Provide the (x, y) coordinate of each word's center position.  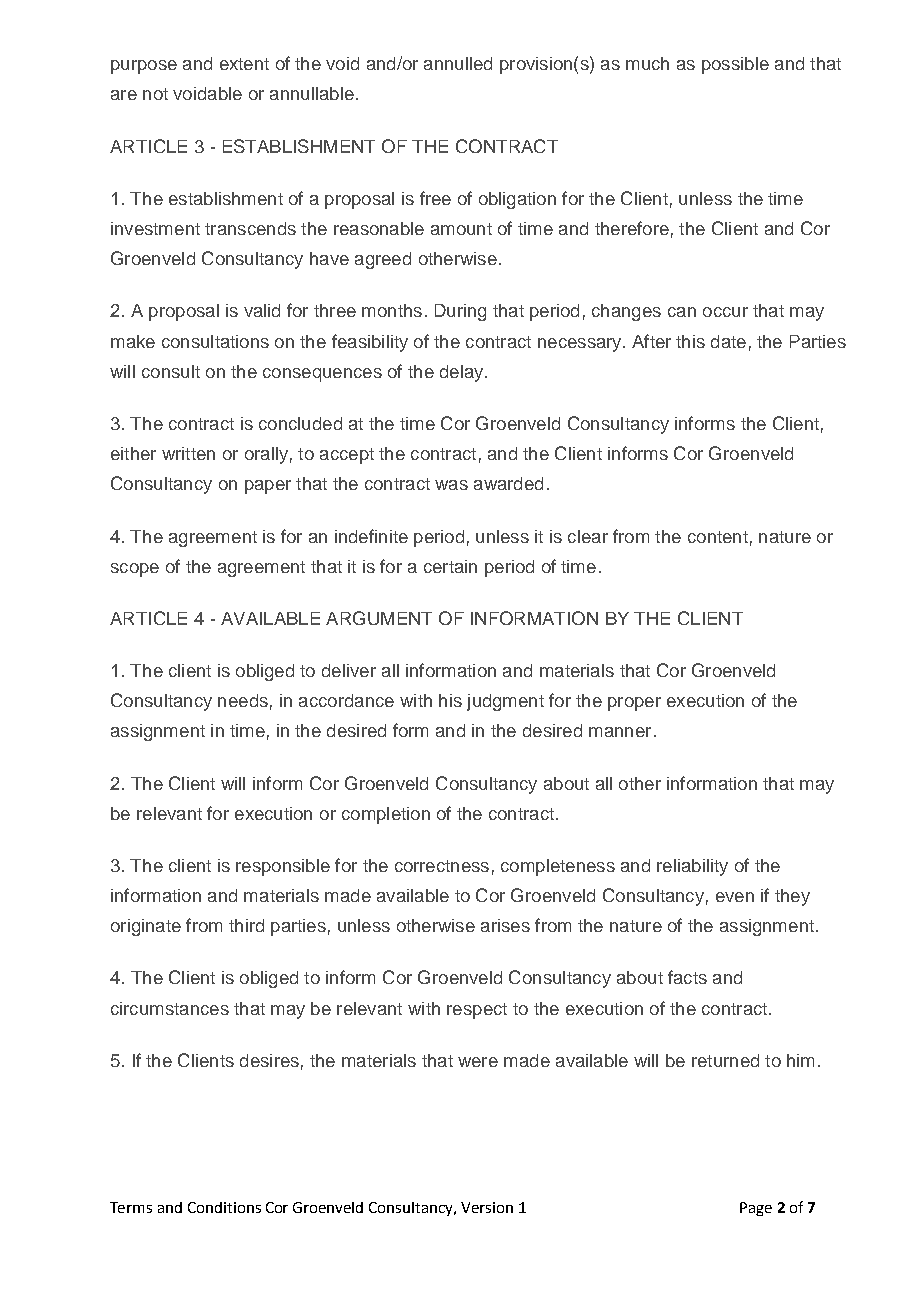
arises (505, 925)
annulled (458, 63)
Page (756, 1209)
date (728, 341)
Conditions (224, 1207)
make (133, 341)
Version (487, 1207)
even (735, 897)
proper (634, 704)
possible (735, 65)
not (155, 94)
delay (463, 373)
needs (243, 700)
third (246, 925)
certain (450, 566)
